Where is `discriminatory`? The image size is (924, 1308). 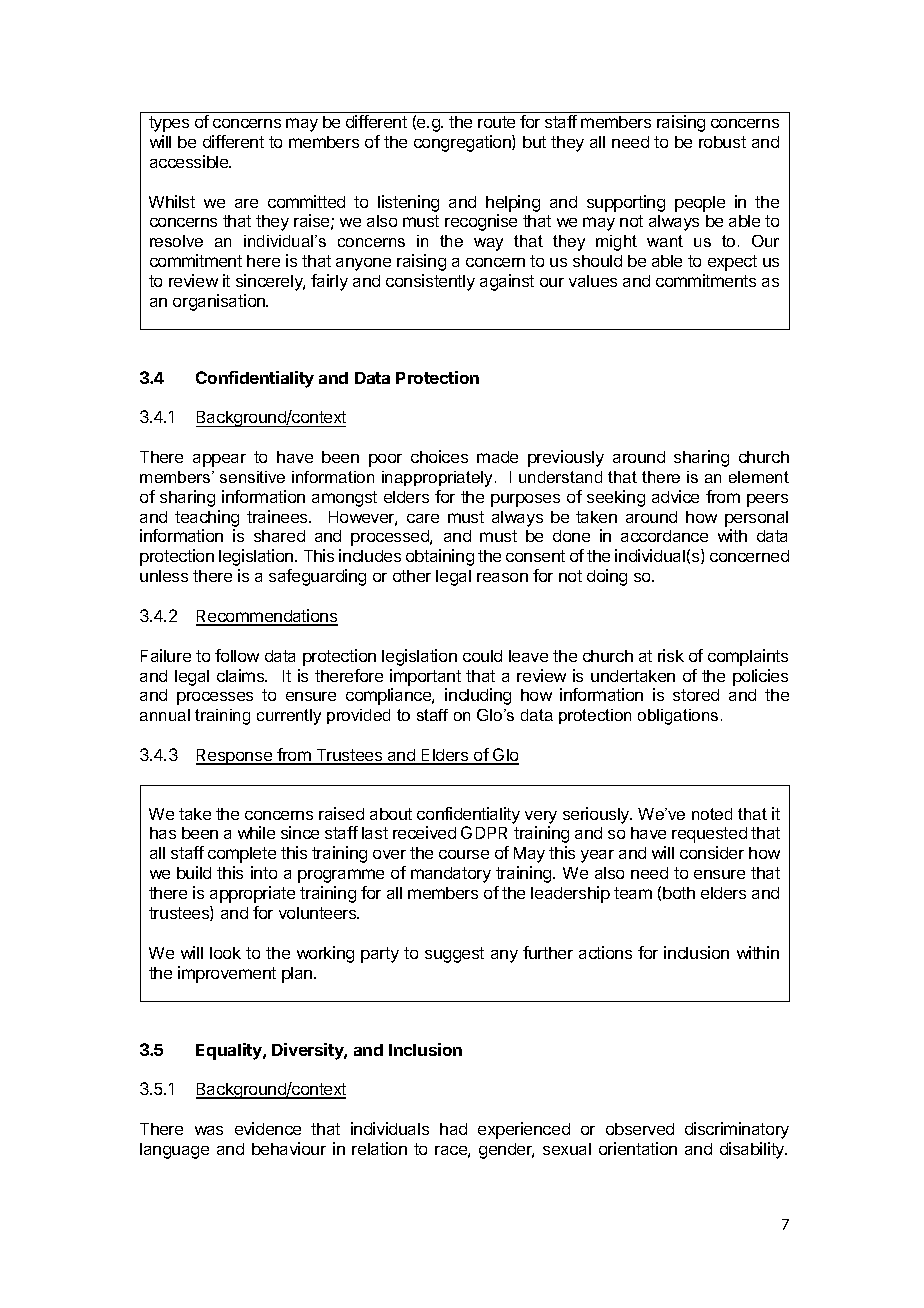
discriminatory is located at coordinates (737, 1130).
